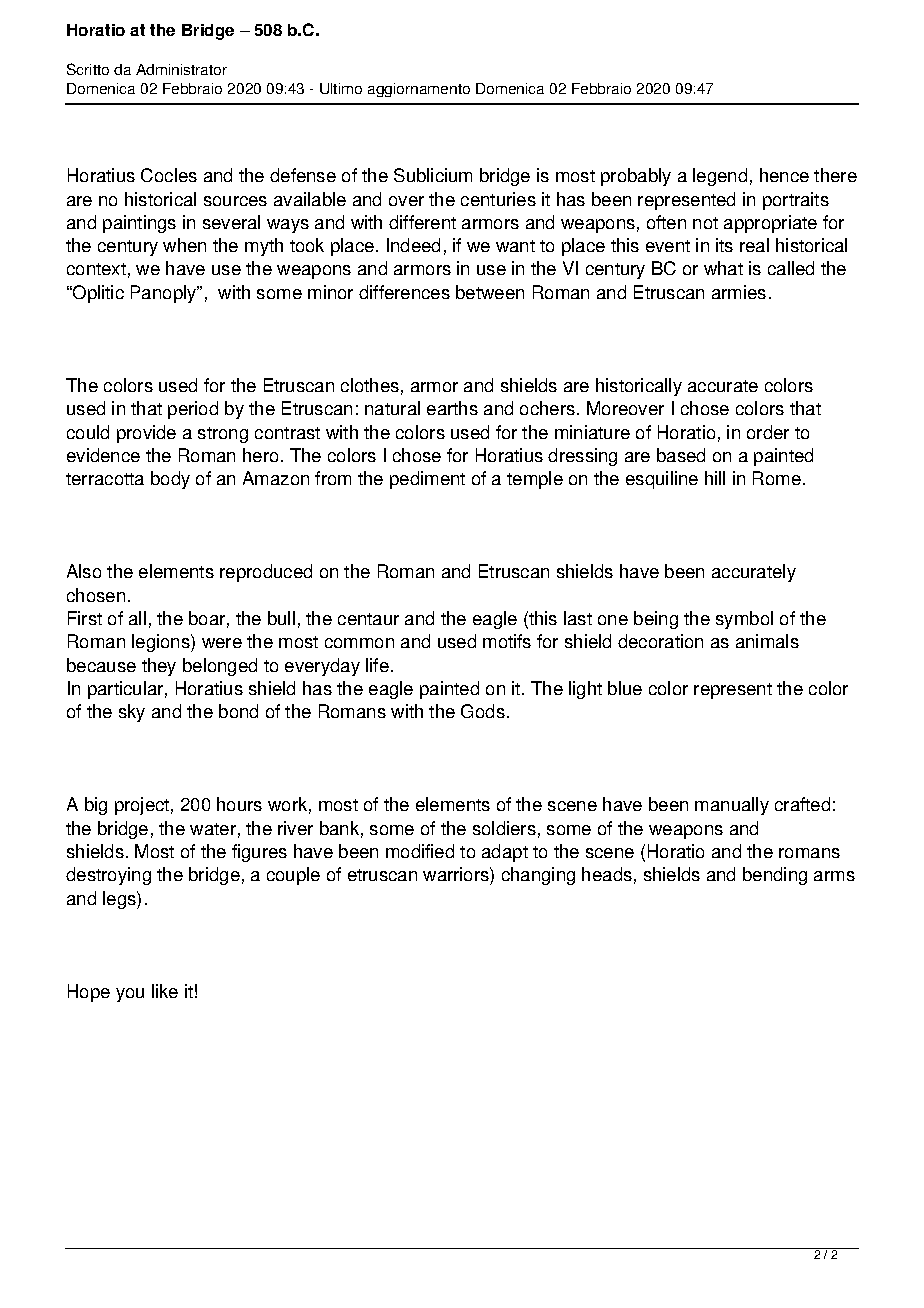  Describe the element at coordinates (538, 876) in the image. I see `changing` at that location.
